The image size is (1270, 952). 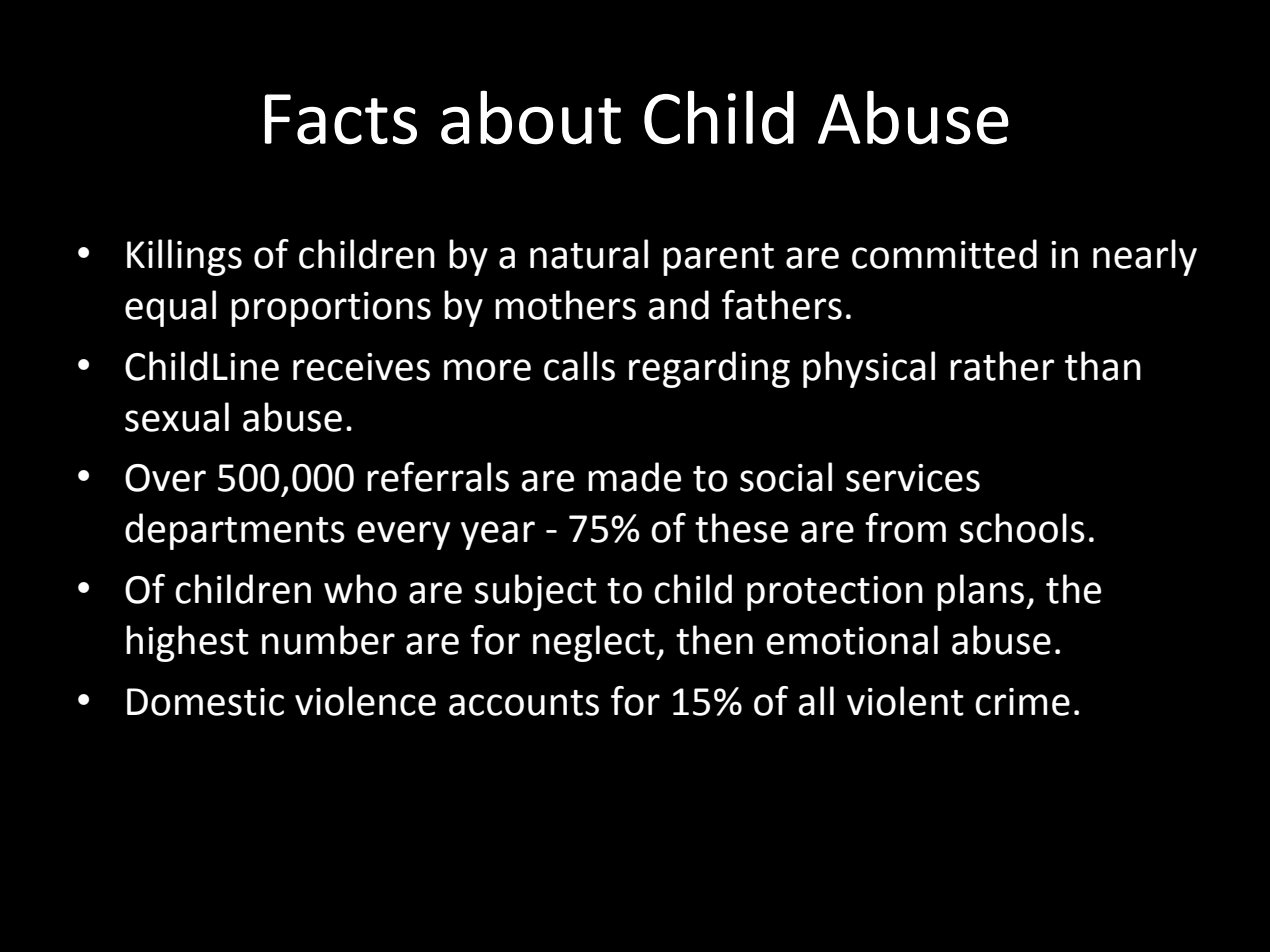 I want to click on departments, so click(x=235, y=531).
